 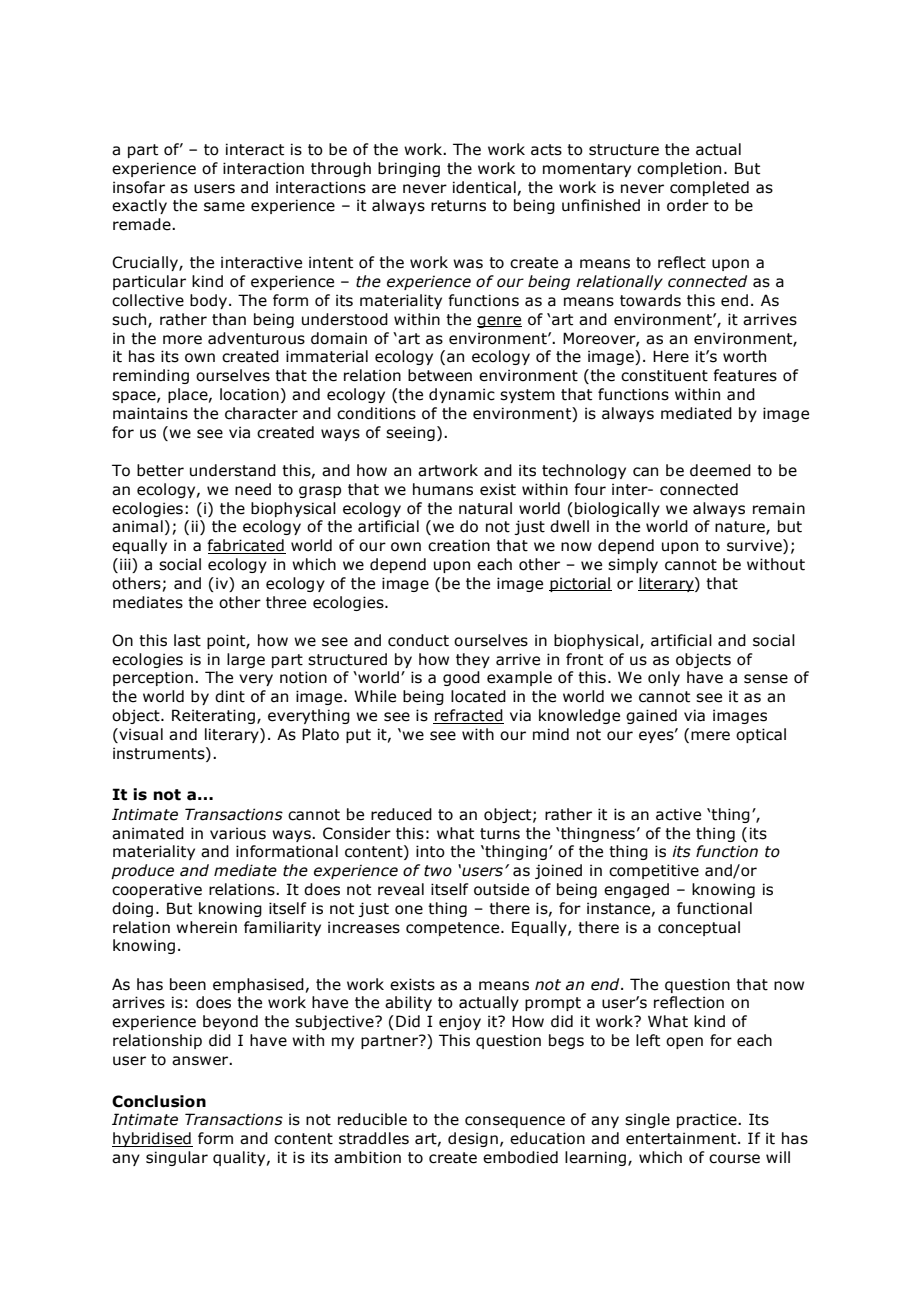 What do you see at coordinates (664, 375) in the image?
I see `constituent` at bounding box center [664, 375].
